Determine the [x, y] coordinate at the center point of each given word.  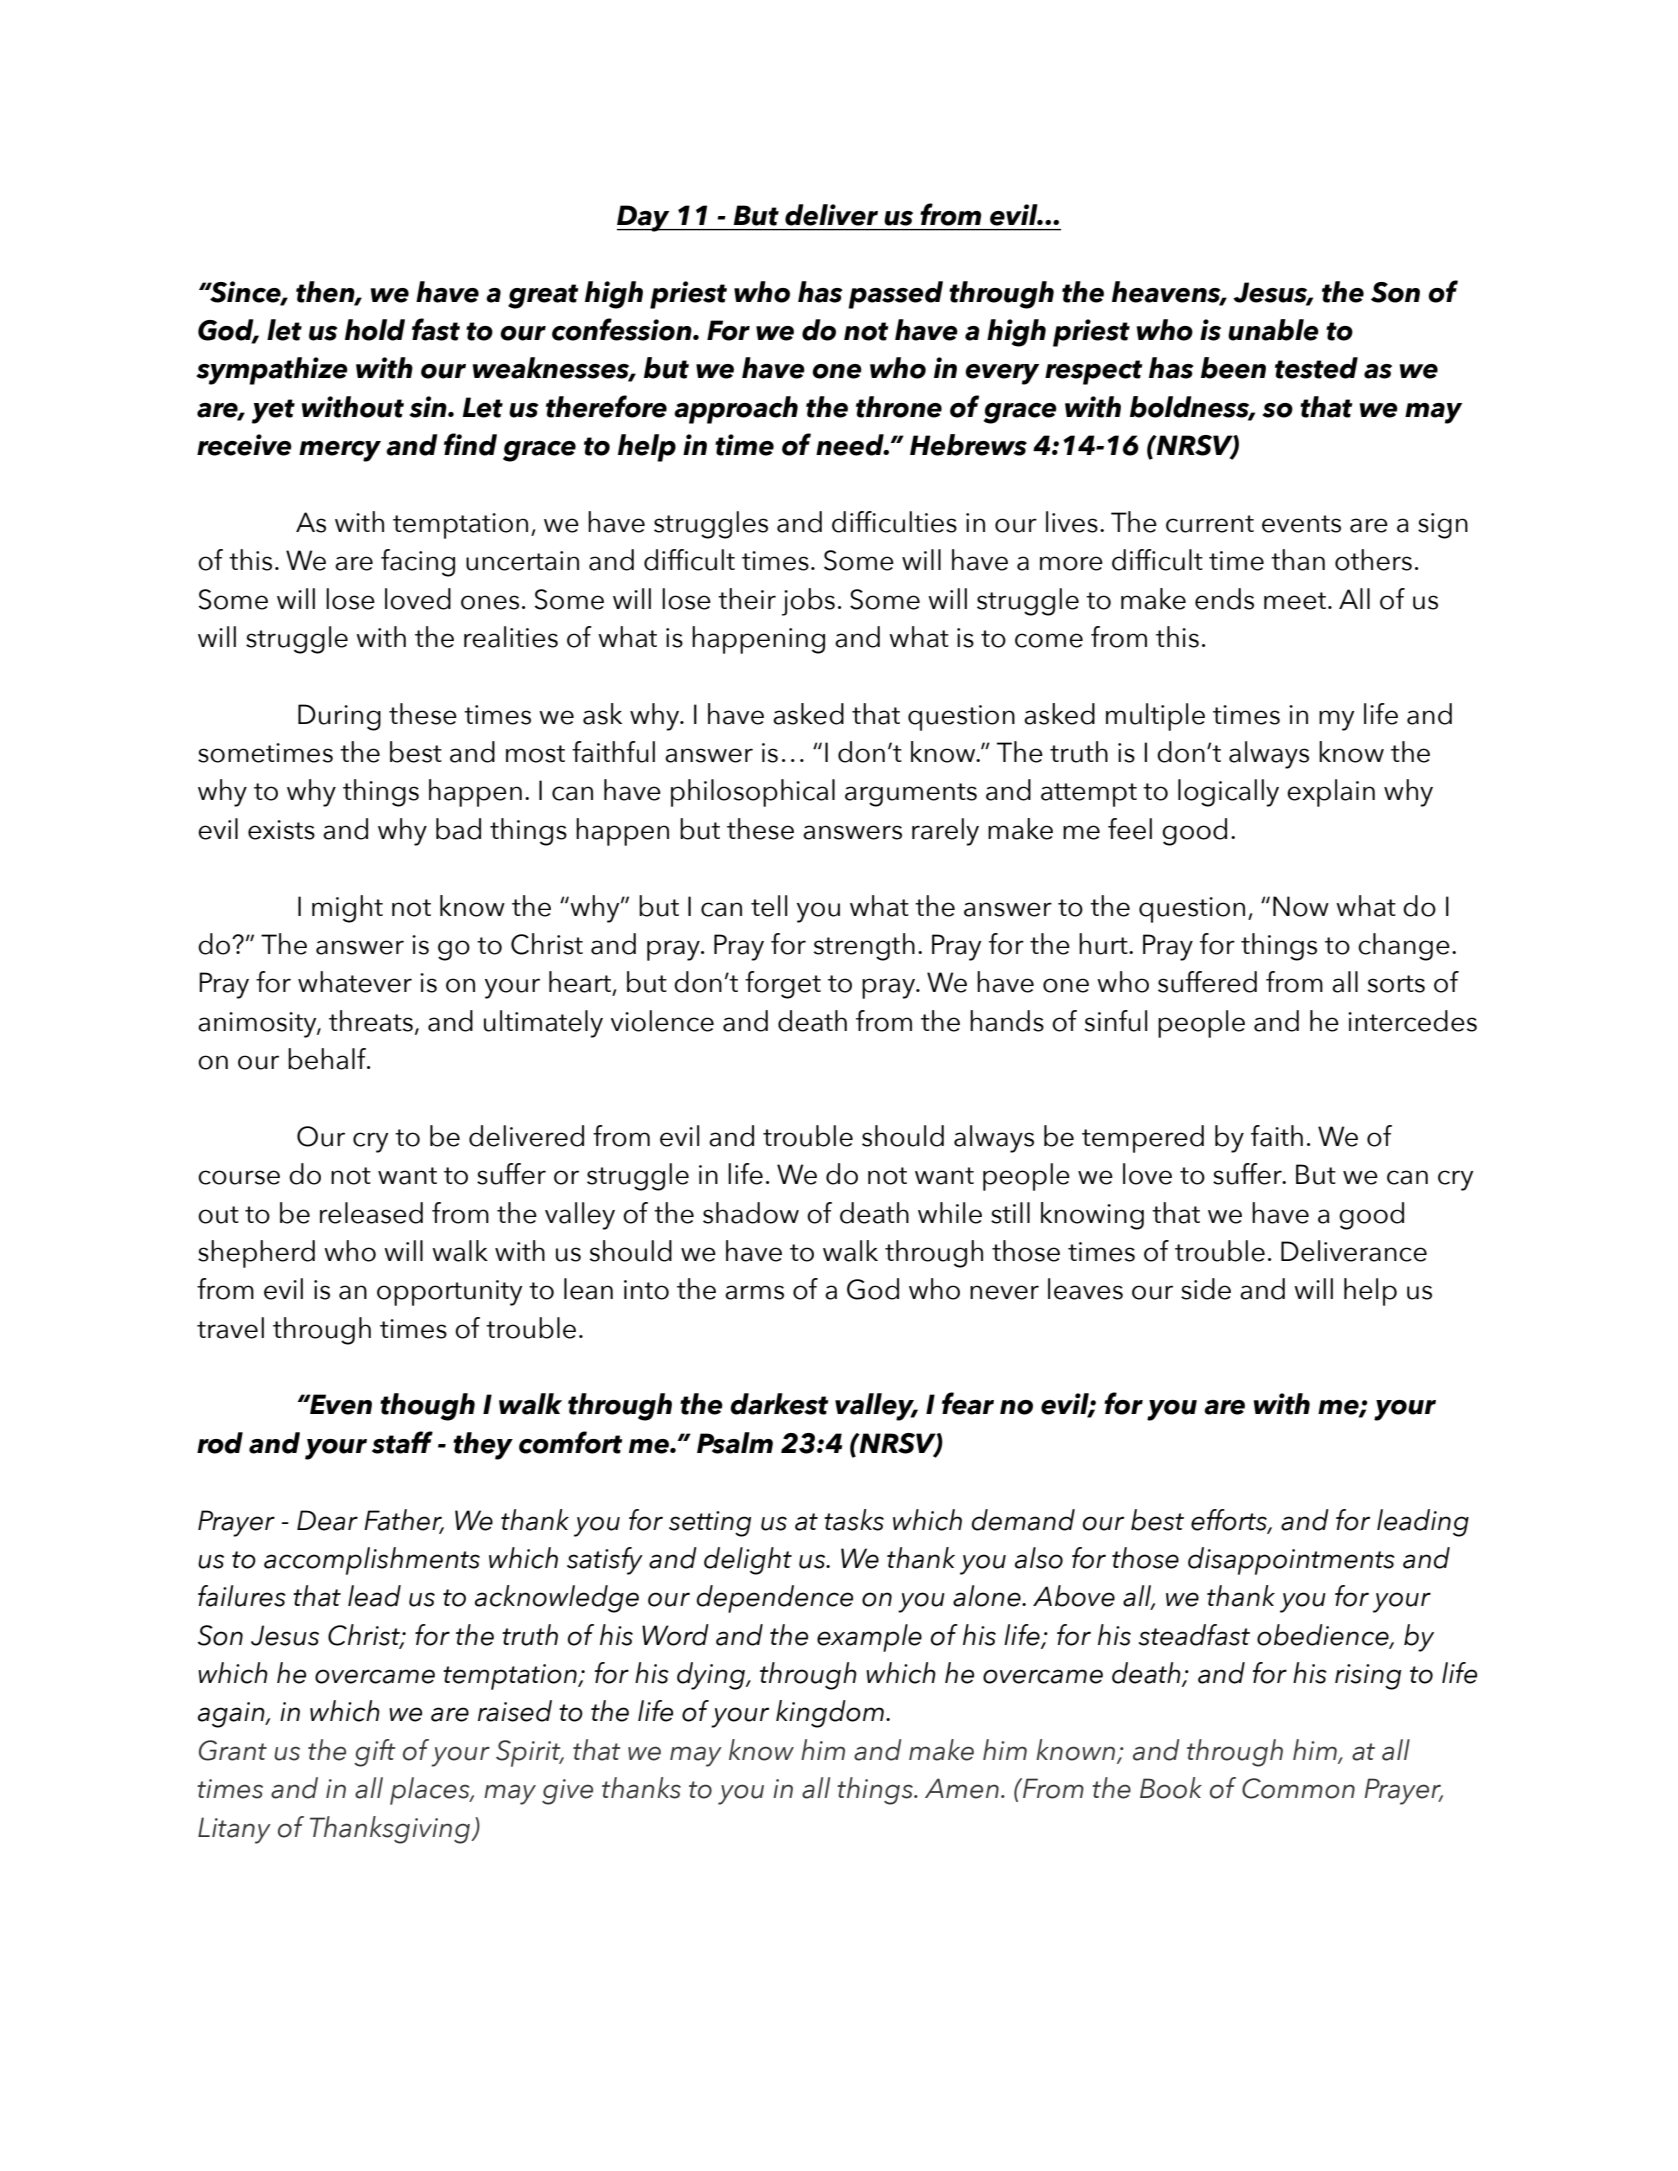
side [1206, 1289]
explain [1331, 793]
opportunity [449, 1293]
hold [375, 330]
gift [375, 1753]
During [339, 717]
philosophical [753, 793]
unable [1273, 330]
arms [754, 1292]
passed [895, 295]
